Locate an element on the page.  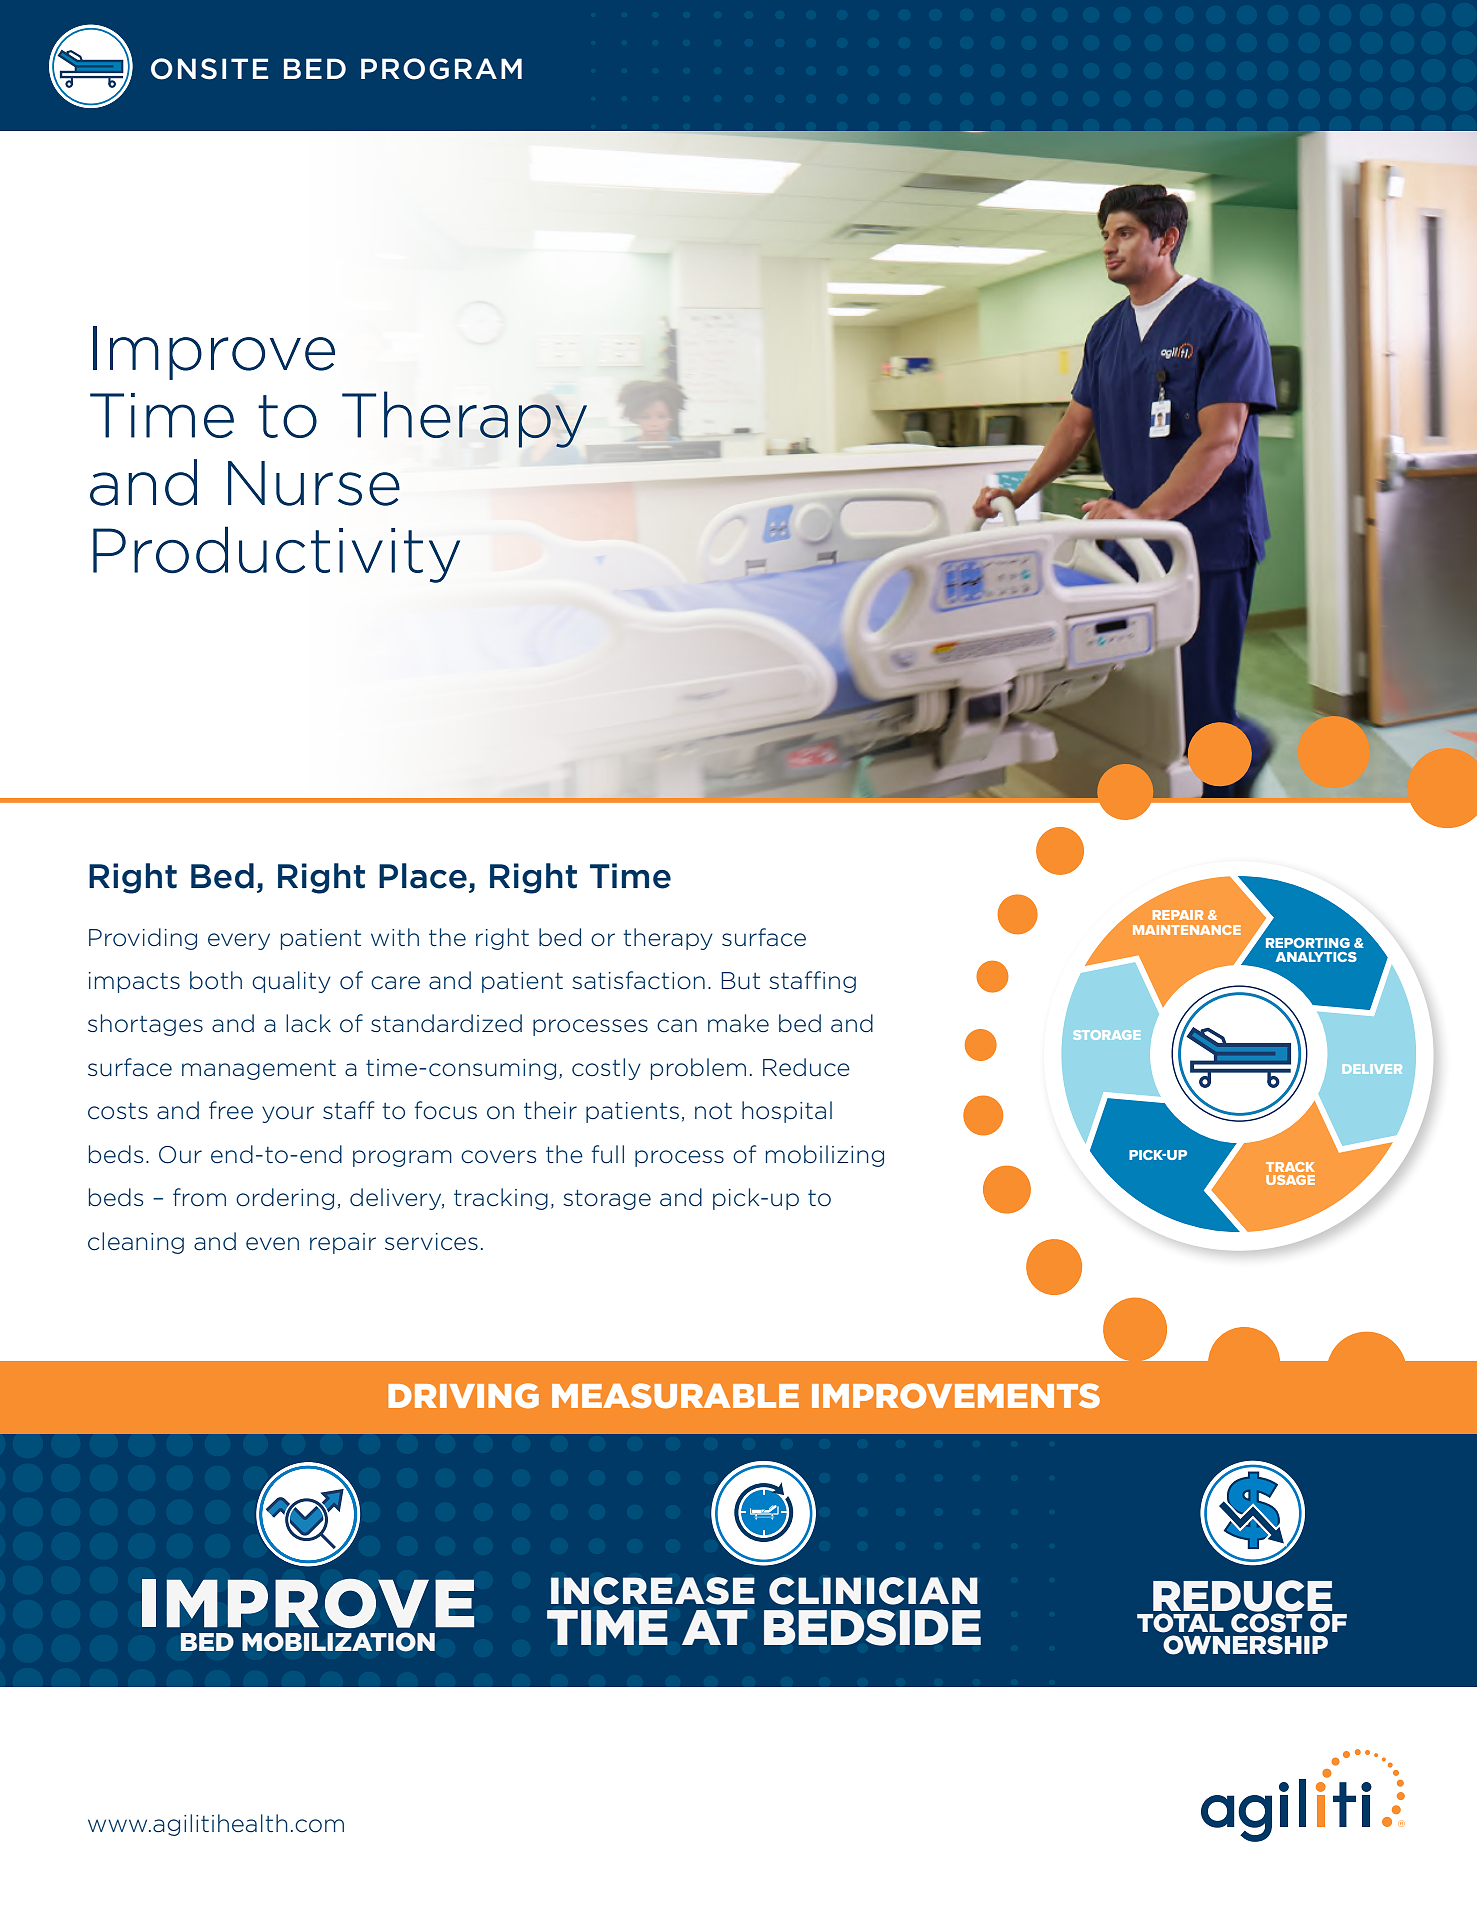
Place is located at coordinates (423, 876).
